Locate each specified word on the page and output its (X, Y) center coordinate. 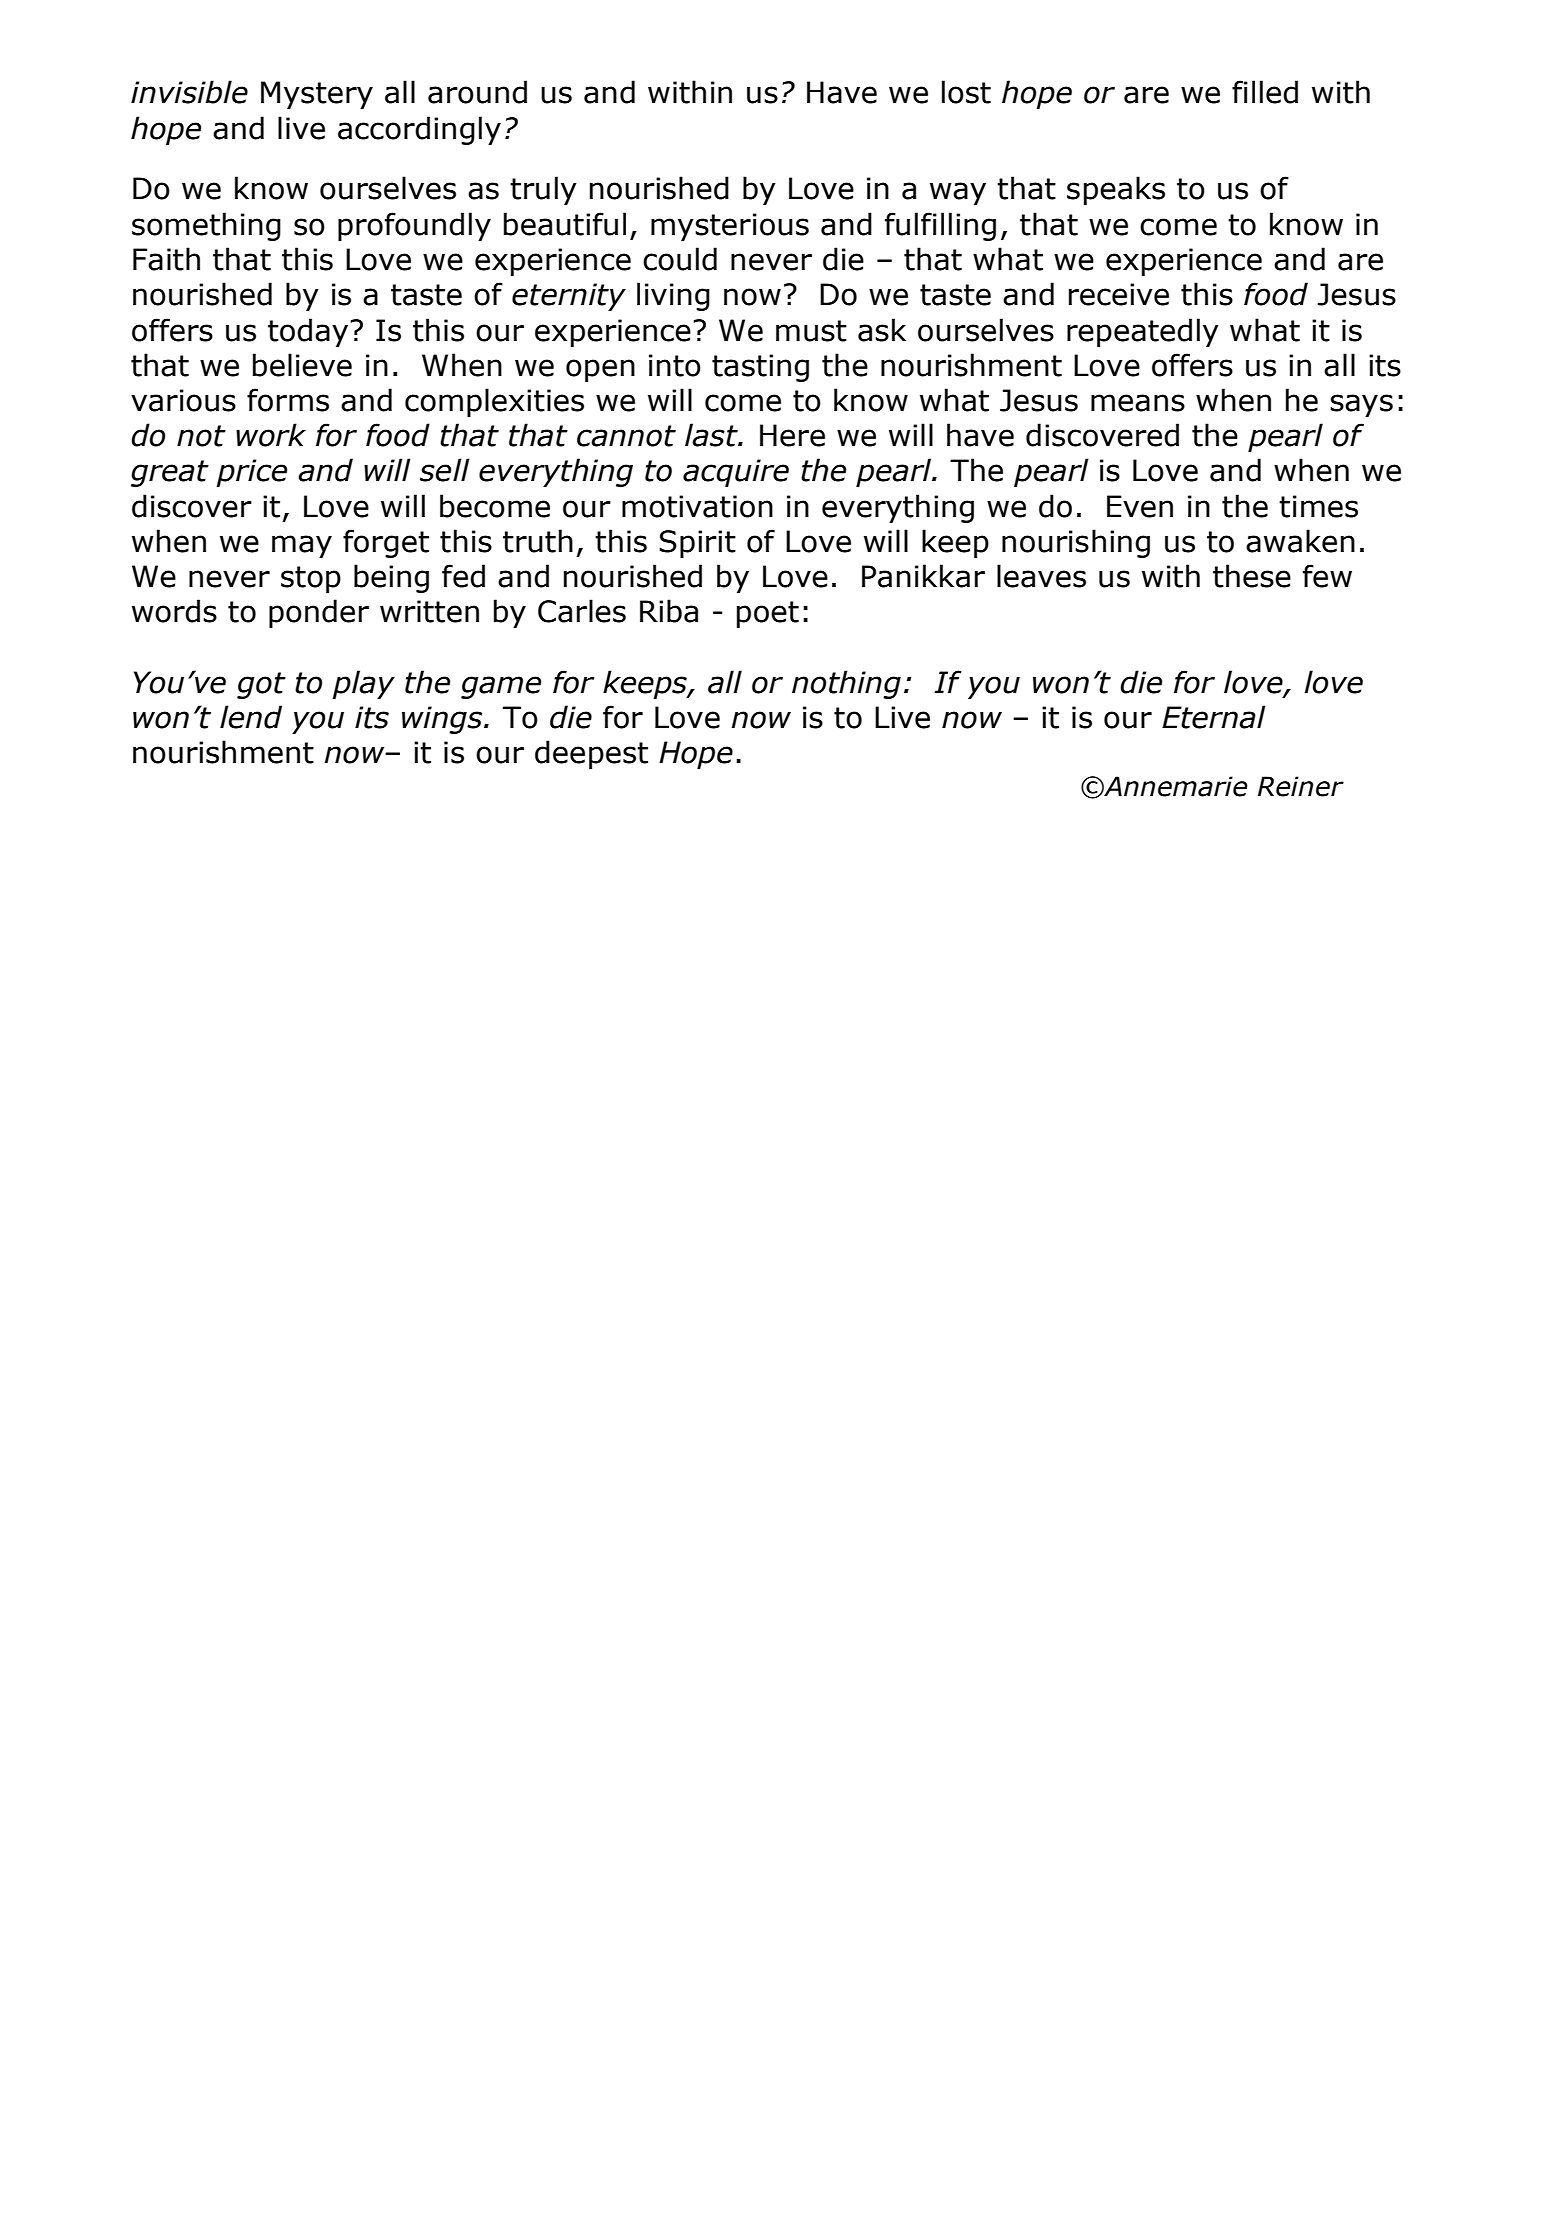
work (271, 435)
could (680, 259)
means (1138, 403)
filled (1265, 92)
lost (966, 92)
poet (768, 614)
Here (792, 435)
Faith (166, 259)
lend (251, 717)
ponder (319, 613)
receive (1119, 294)
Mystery (317, 95)
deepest (591, 754)
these (1252, 576)
